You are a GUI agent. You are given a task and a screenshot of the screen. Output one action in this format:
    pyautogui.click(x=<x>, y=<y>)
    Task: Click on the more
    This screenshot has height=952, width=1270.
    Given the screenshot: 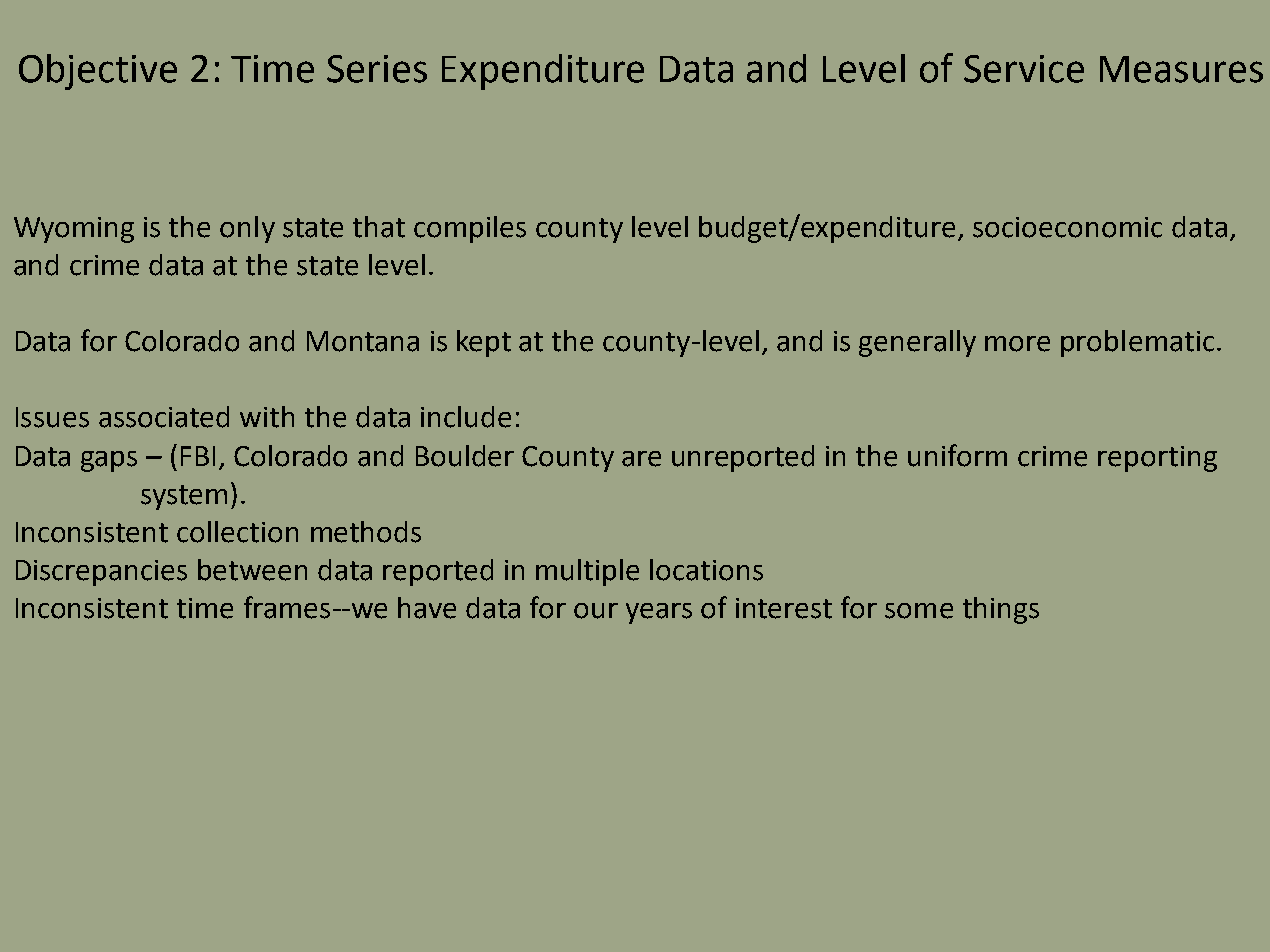 What is the action you would take?
    pyautogui.click(x=1017, y=344)
